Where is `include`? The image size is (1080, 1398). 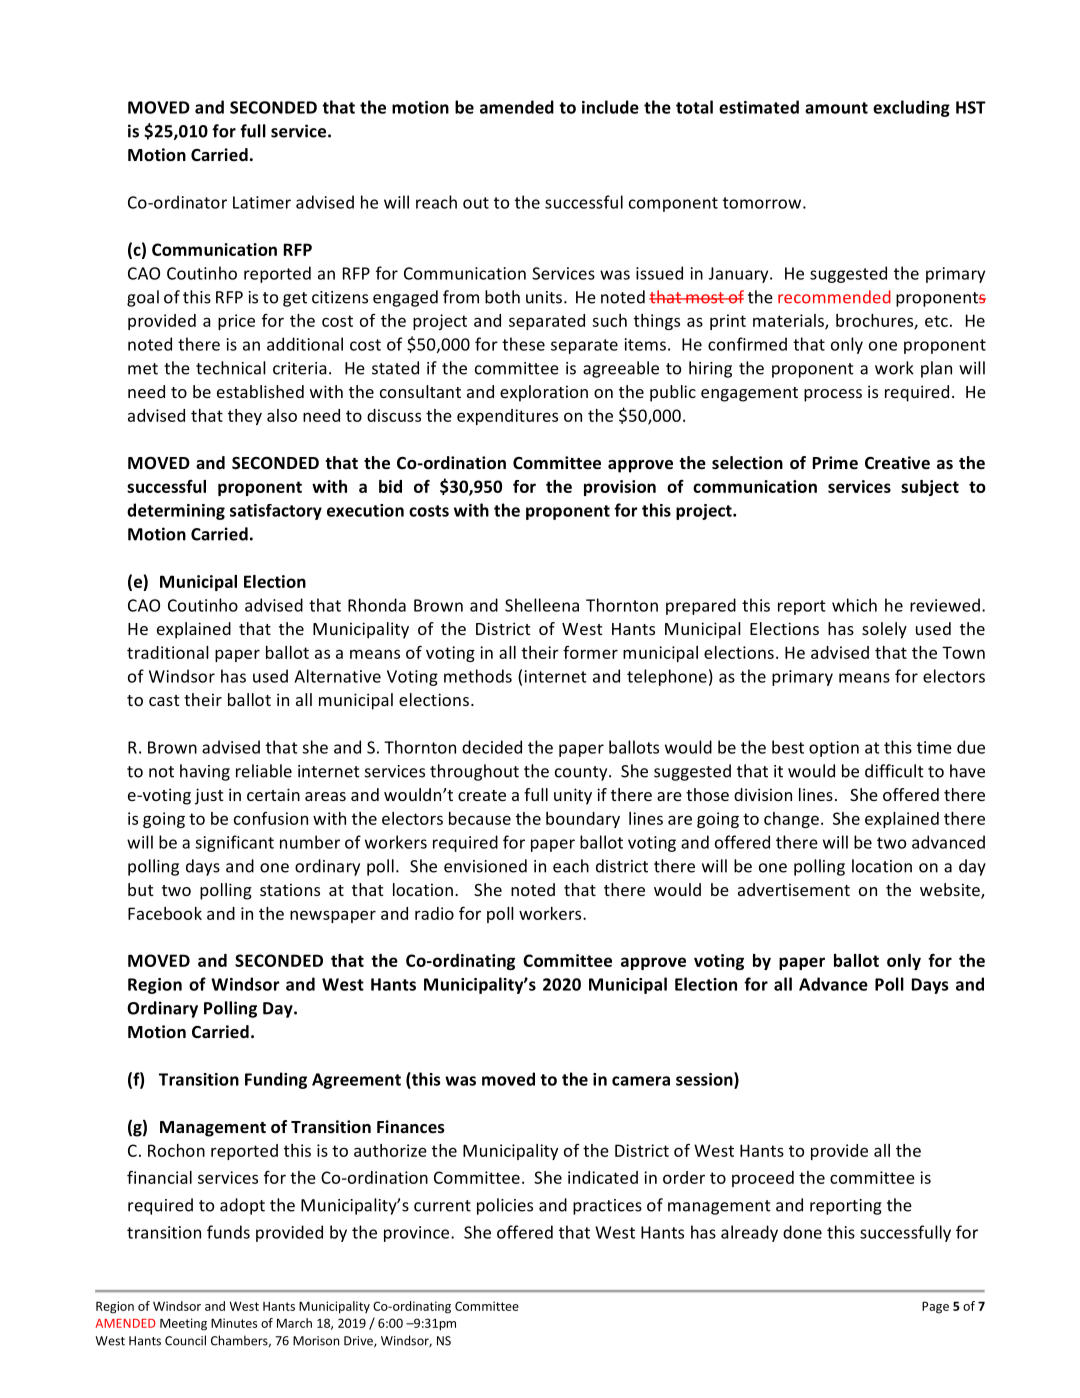
include is located at coordinates (610, 107).
